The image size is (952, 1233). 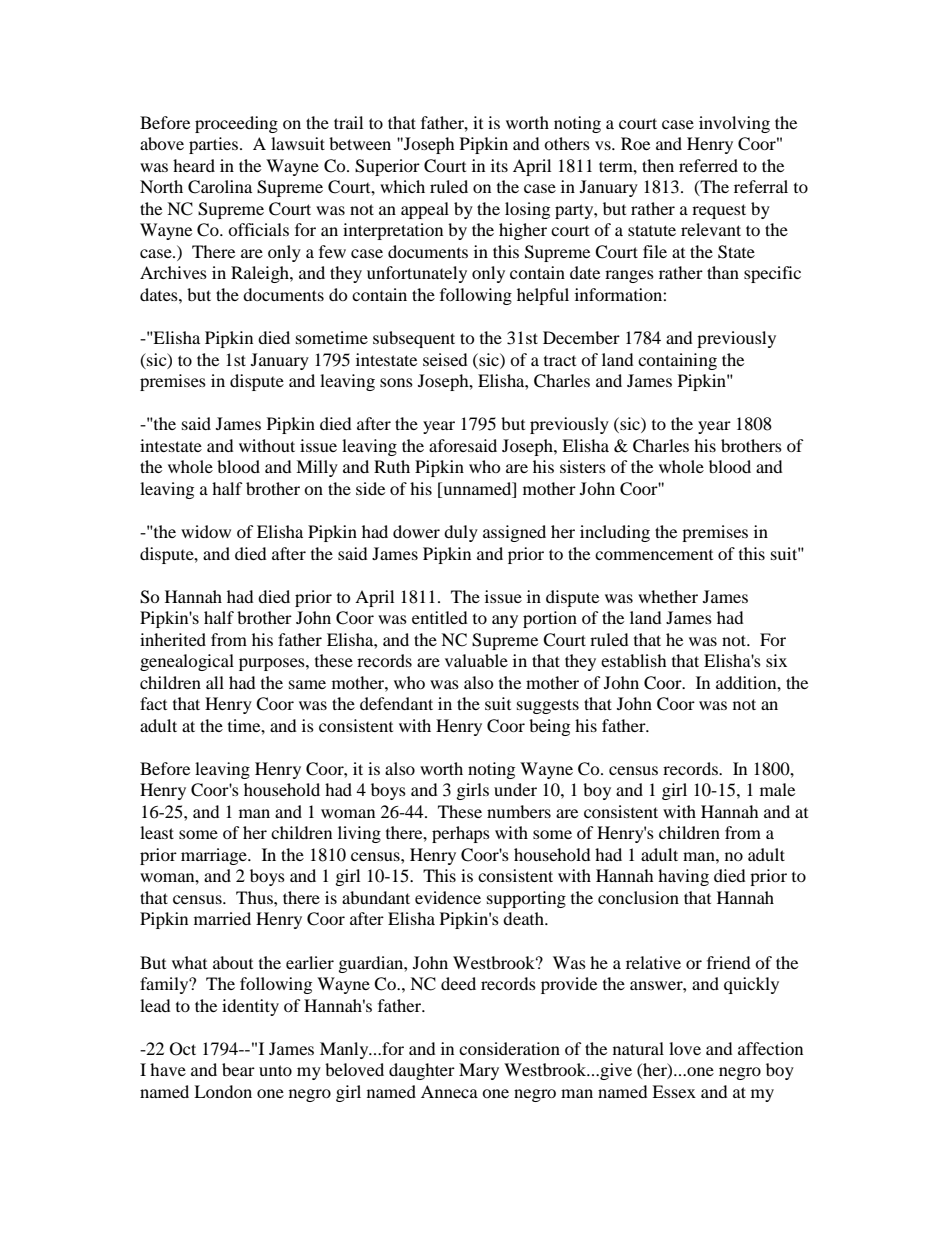 What do you see at coordinates (499, 165) in the screenshot?
I see `its` at bounding box center [499, 165].
